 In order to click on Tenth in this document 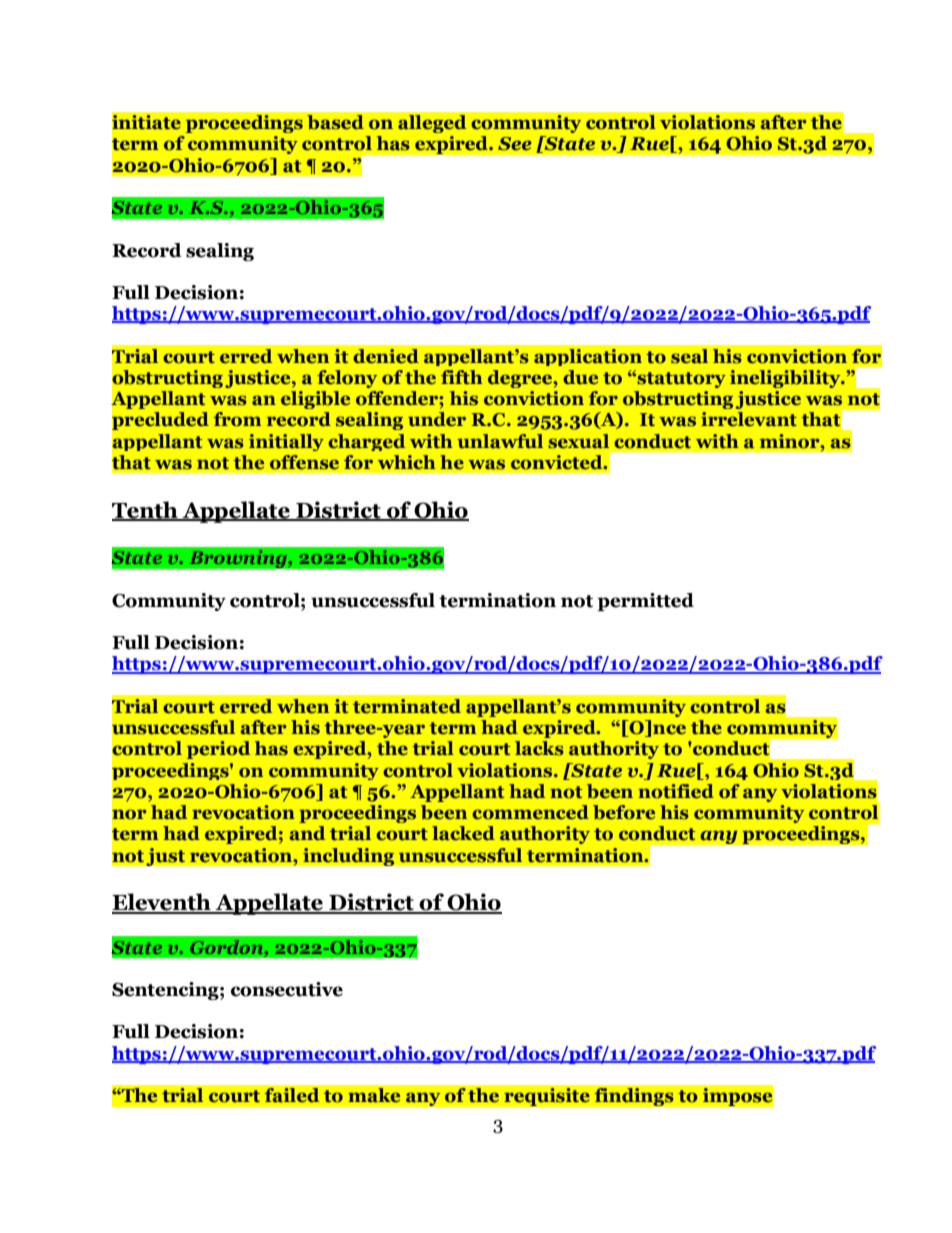, I will do `click(146, 510)`.
